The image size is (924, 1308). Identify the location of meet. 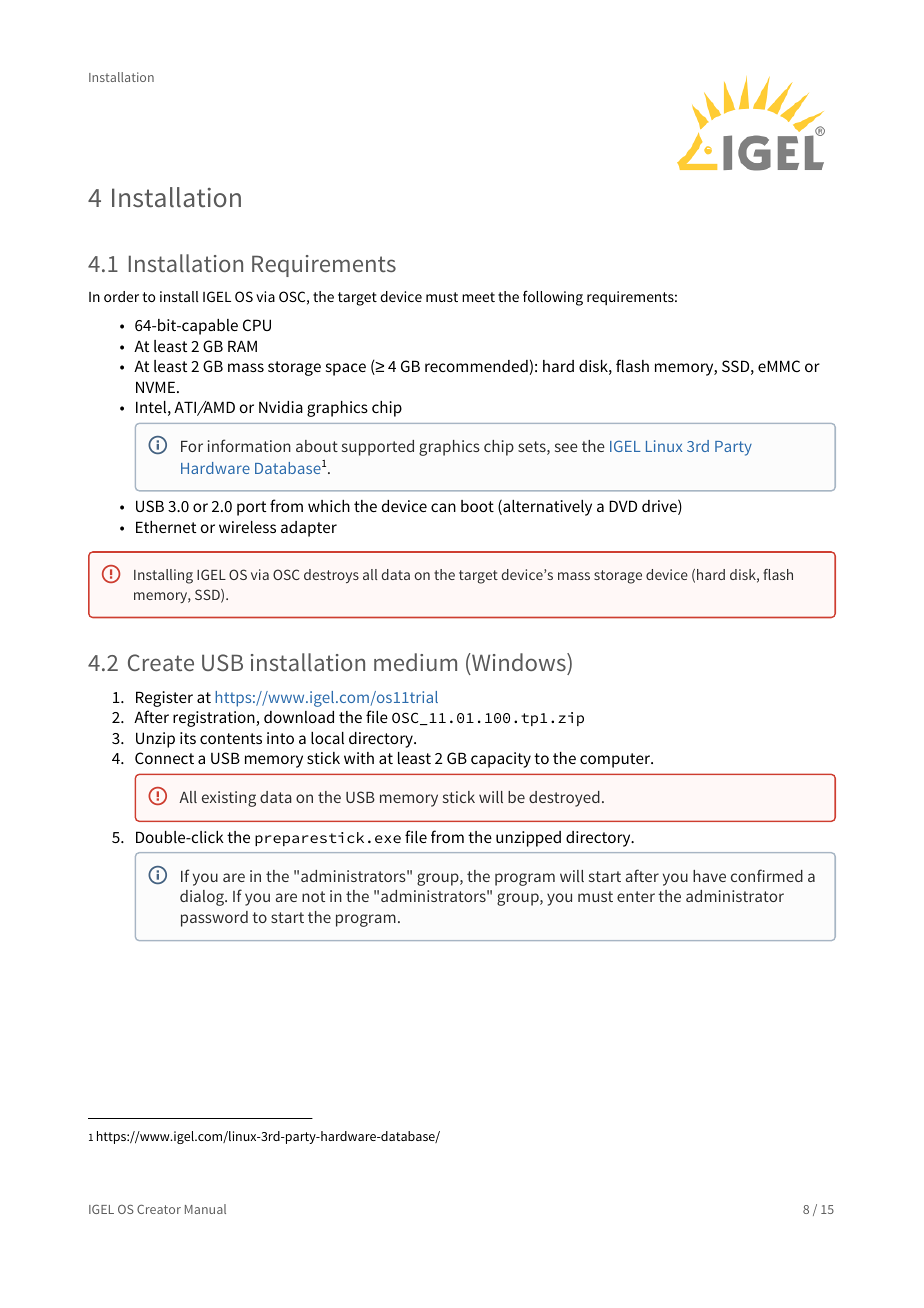
(478, 297).
